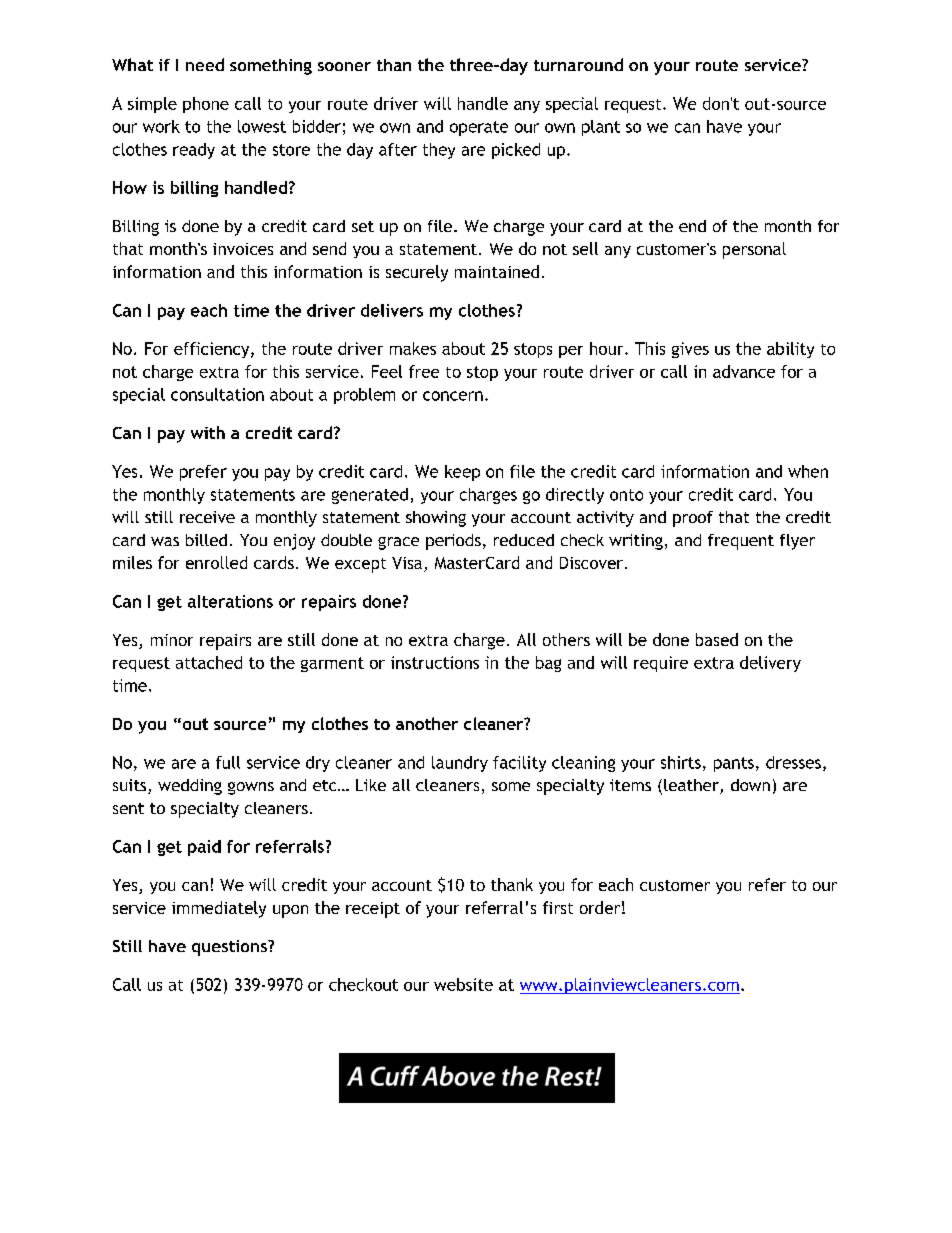  Describe the element at coordinates (717, 639) in the screenshot. I see `based` at that location.
